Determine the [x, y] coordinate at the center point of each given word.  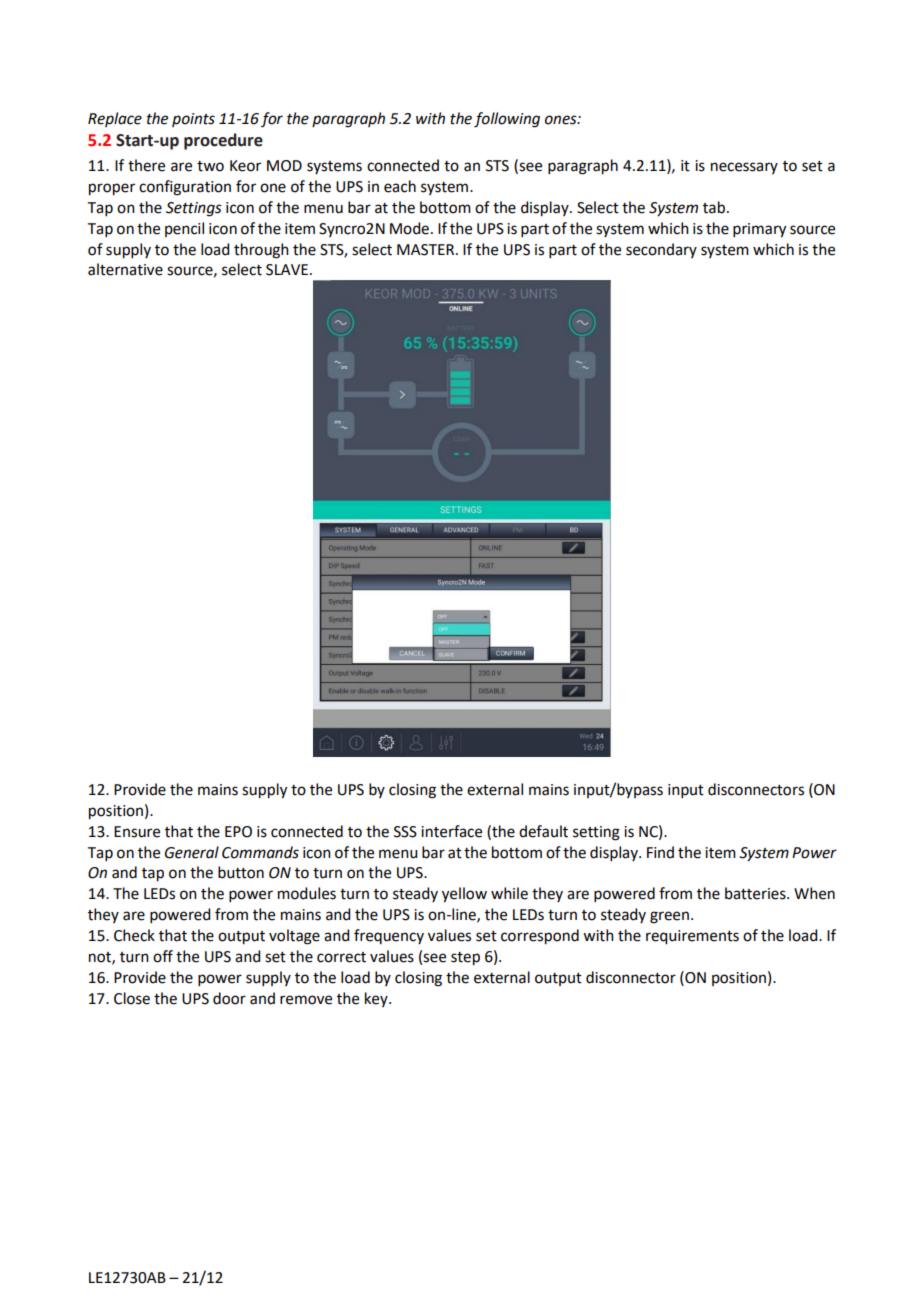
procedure [223, 141]
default [543, 831]
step [465, 959]
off [163, 956]
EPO [238, 832]
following [507, 120]
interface [451, 831]
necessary [744, 168]
